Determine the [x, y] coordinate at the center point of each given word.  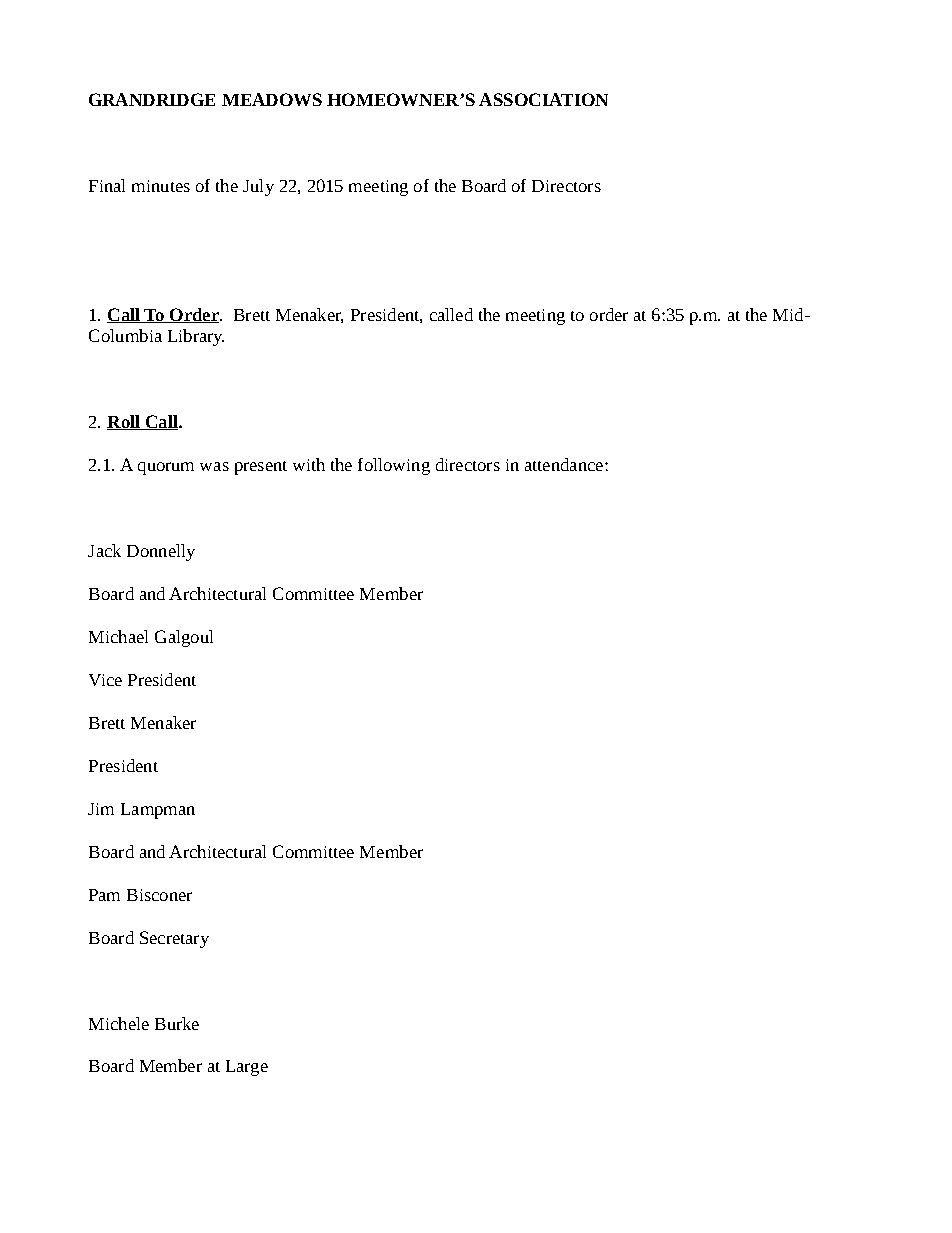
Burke [177, 1023]
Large [247, 1068]
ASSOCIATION [543, 99]
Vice [105, 680]
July [258, 187]
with [309, 464]
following [394, 466]
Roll [124, 422]
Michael [118, 636]
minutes [161, 186]
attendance [564, 464]
